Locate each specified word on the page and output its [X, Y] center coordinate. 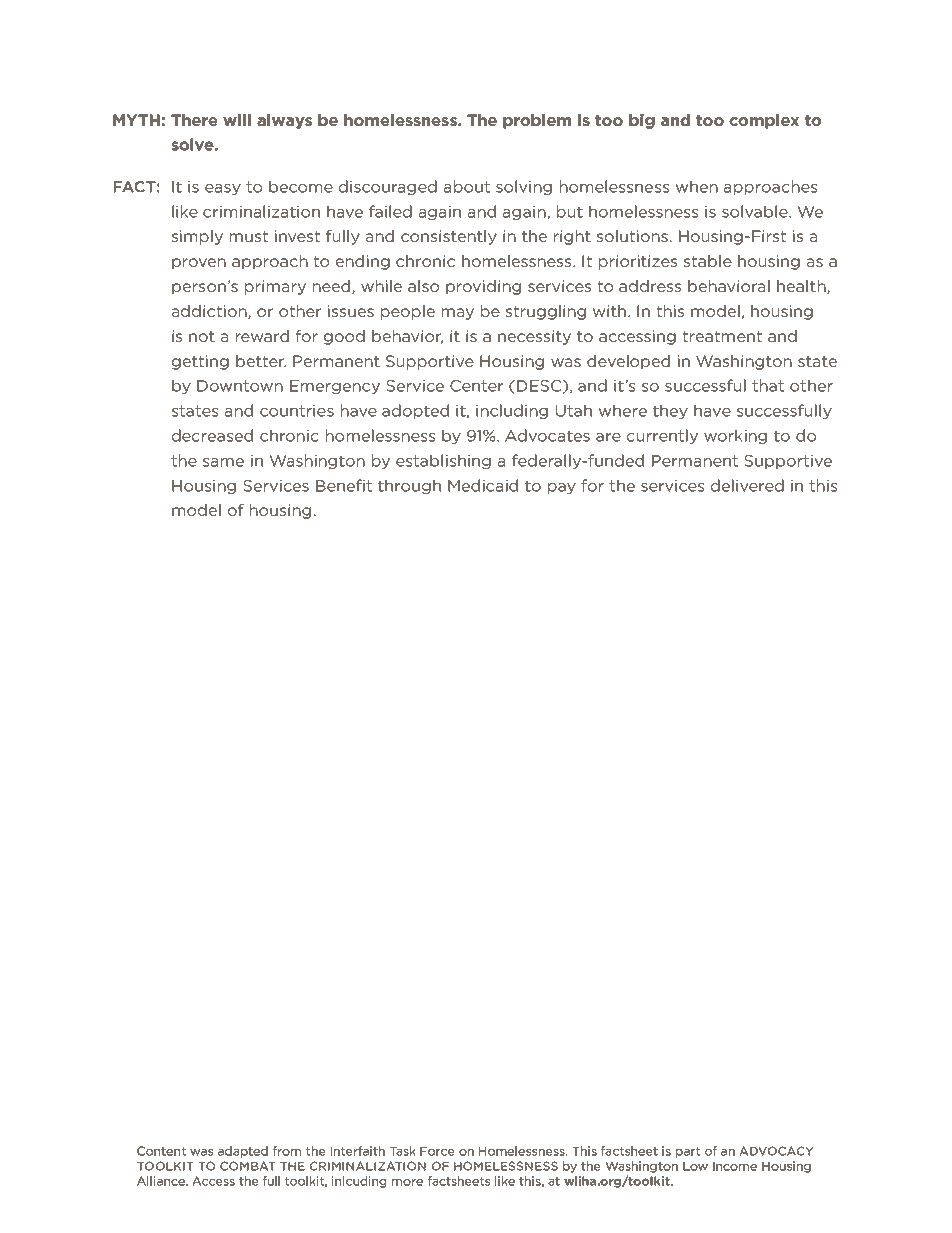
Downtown [240, 386]
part [688, 1152]
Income [735, 1166]
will [237, 120]
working [735, 436]
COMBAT [248, 1166]
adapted [243, 1152]
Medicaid [483, 485]
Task [403, 1151]
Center [476, 386]
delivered [747, 485]
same [223, 462]
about [467, 186]
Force [437, 1151]
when [697, 186]
